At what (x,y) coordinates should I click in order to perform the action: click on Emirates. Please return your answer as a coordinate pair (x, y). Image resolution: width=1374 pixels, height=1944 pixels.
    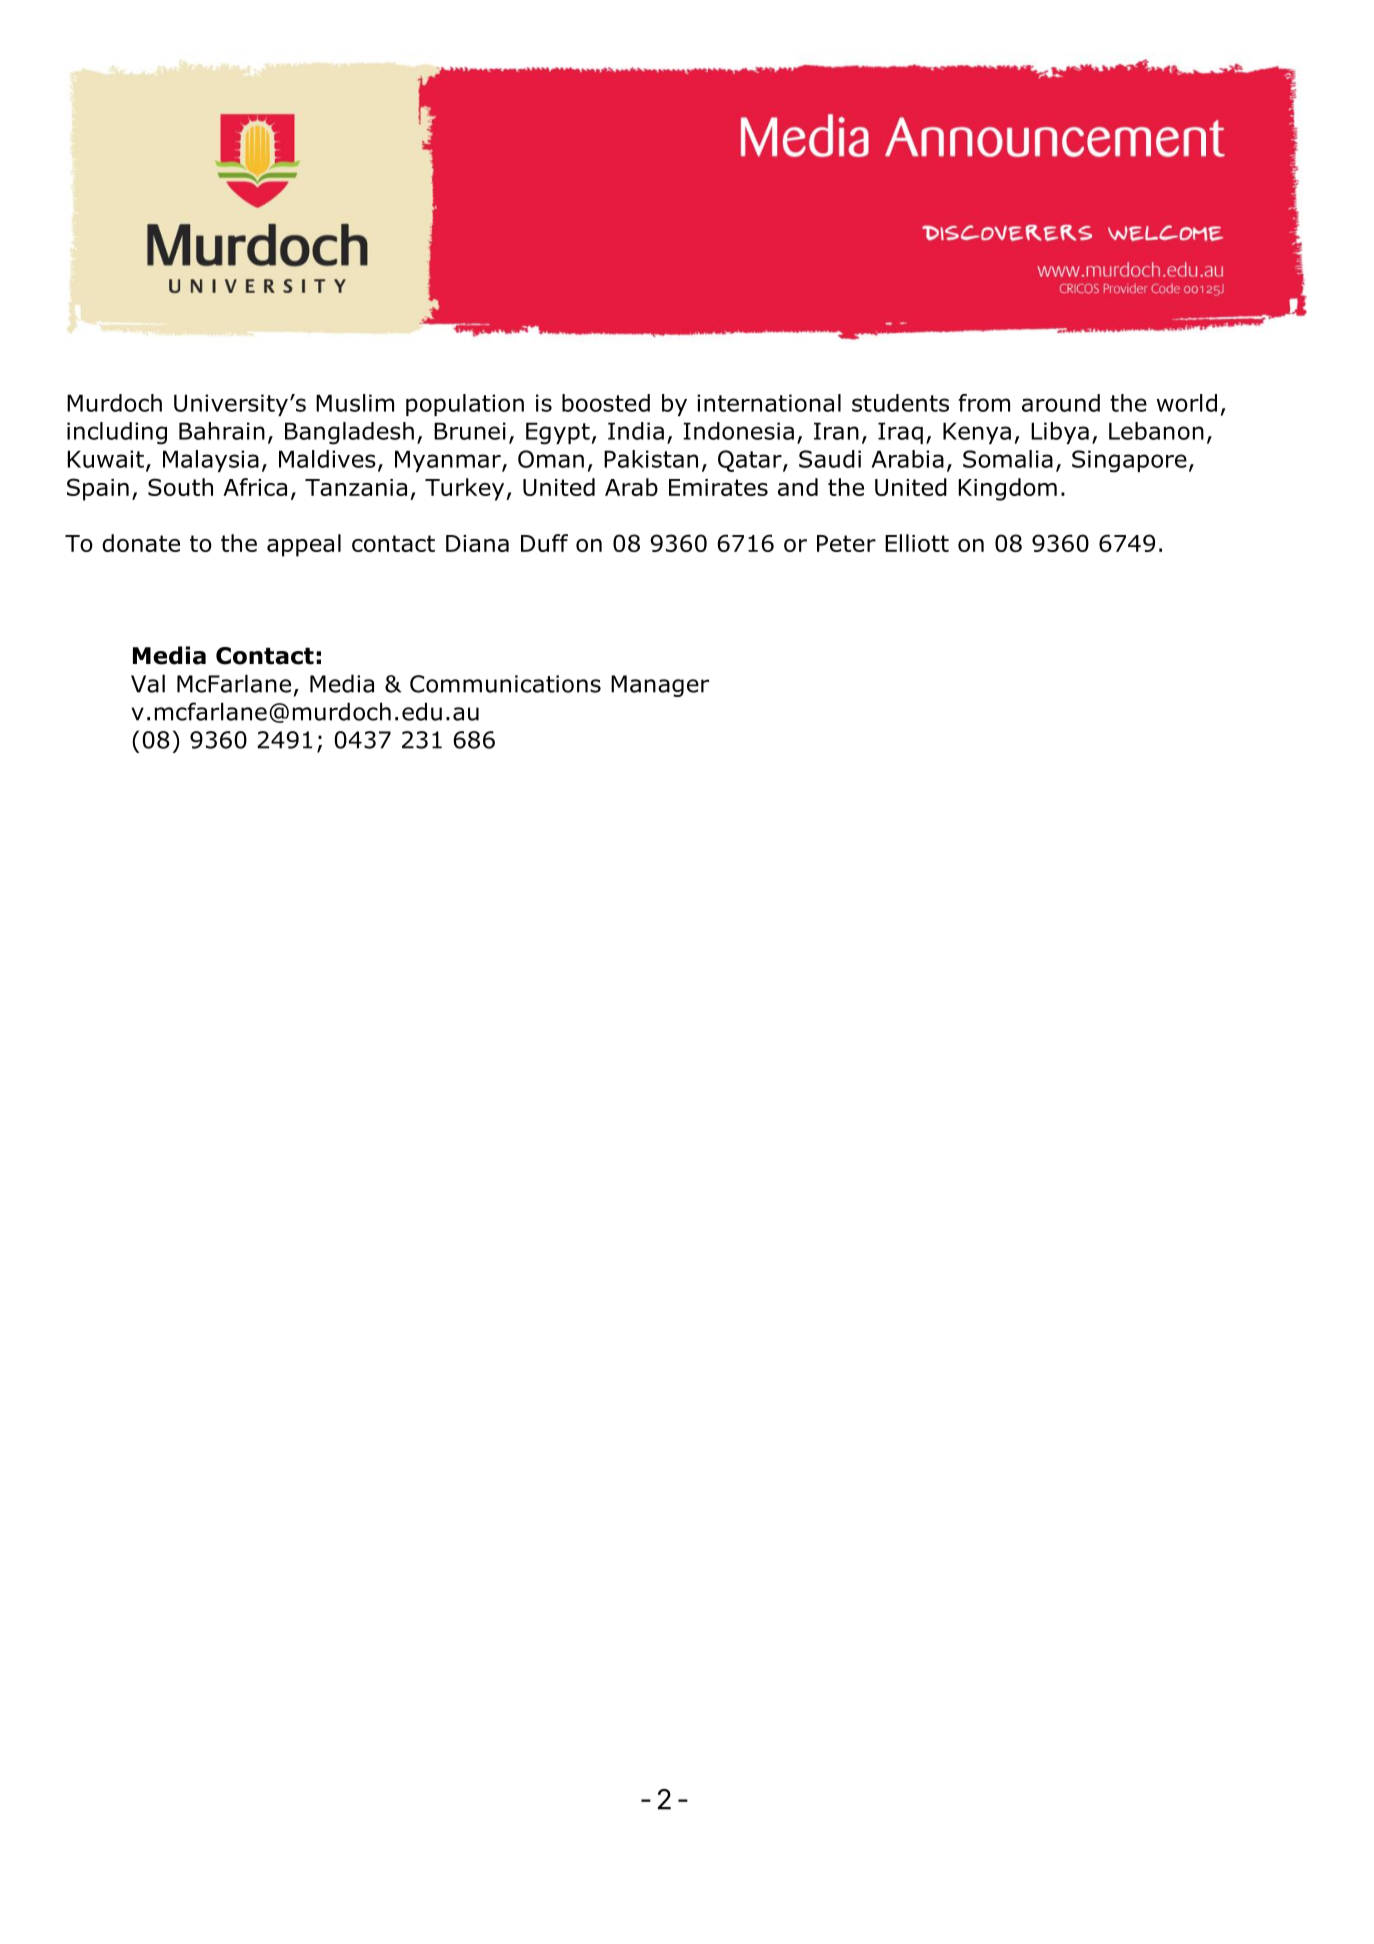
    Looking at the image, I should click on (718, 487).
